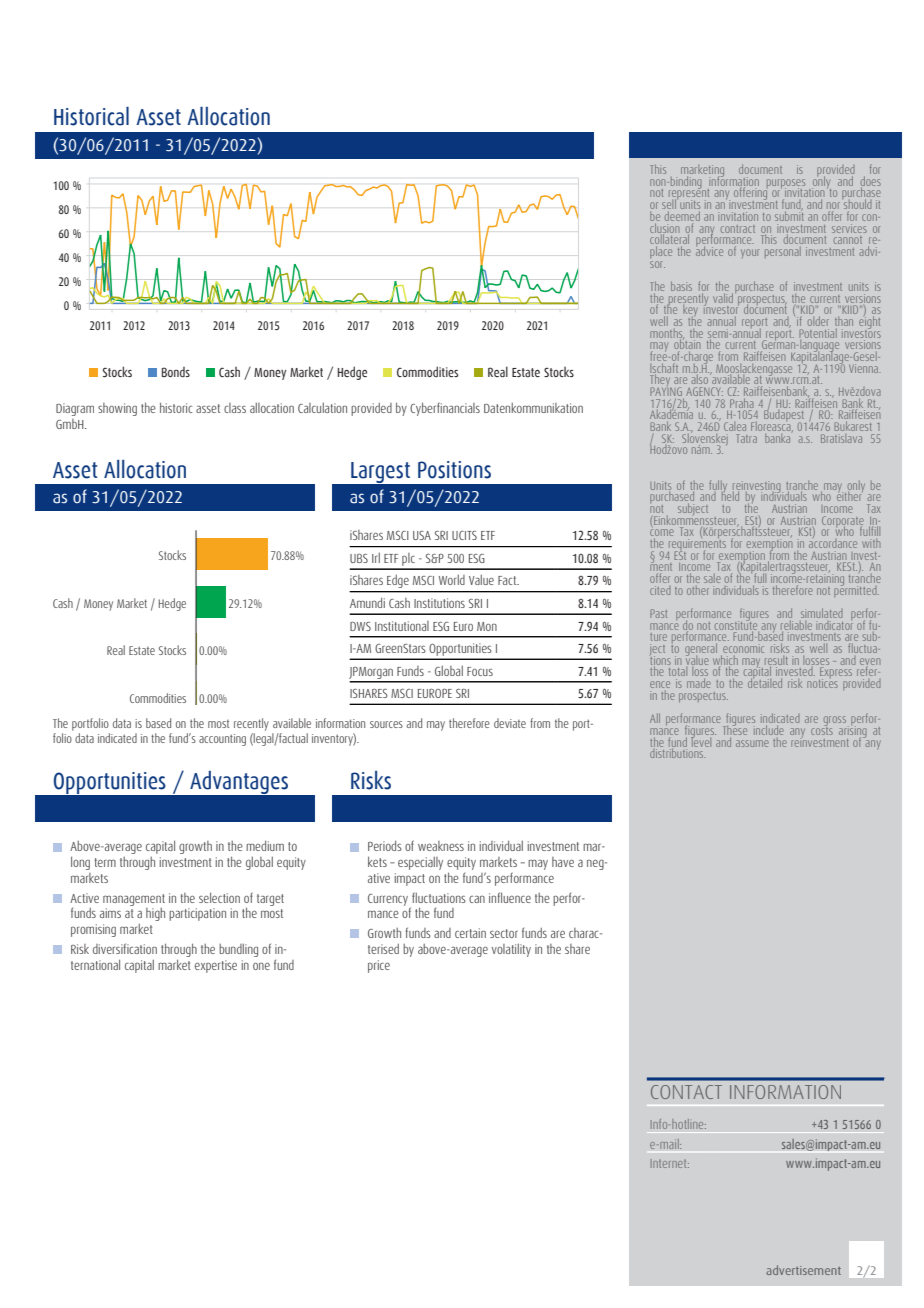 The width and height of the document is (924, 1308). I want to click on Focus, so click(480, 671).
